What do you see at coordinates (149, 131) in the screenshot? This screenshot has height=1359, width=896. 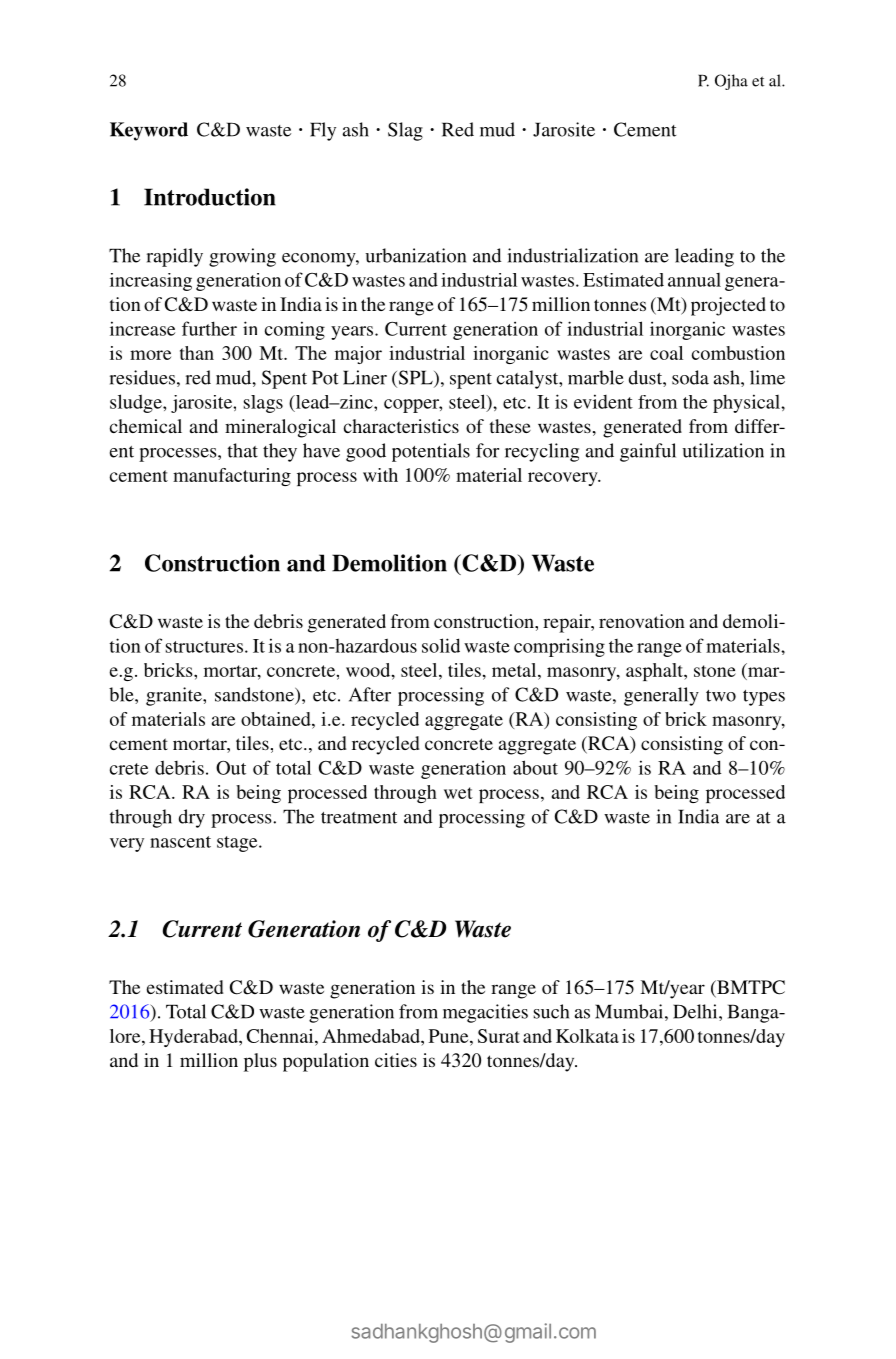 I see `Keyword` at bounding box center [149, 131].
